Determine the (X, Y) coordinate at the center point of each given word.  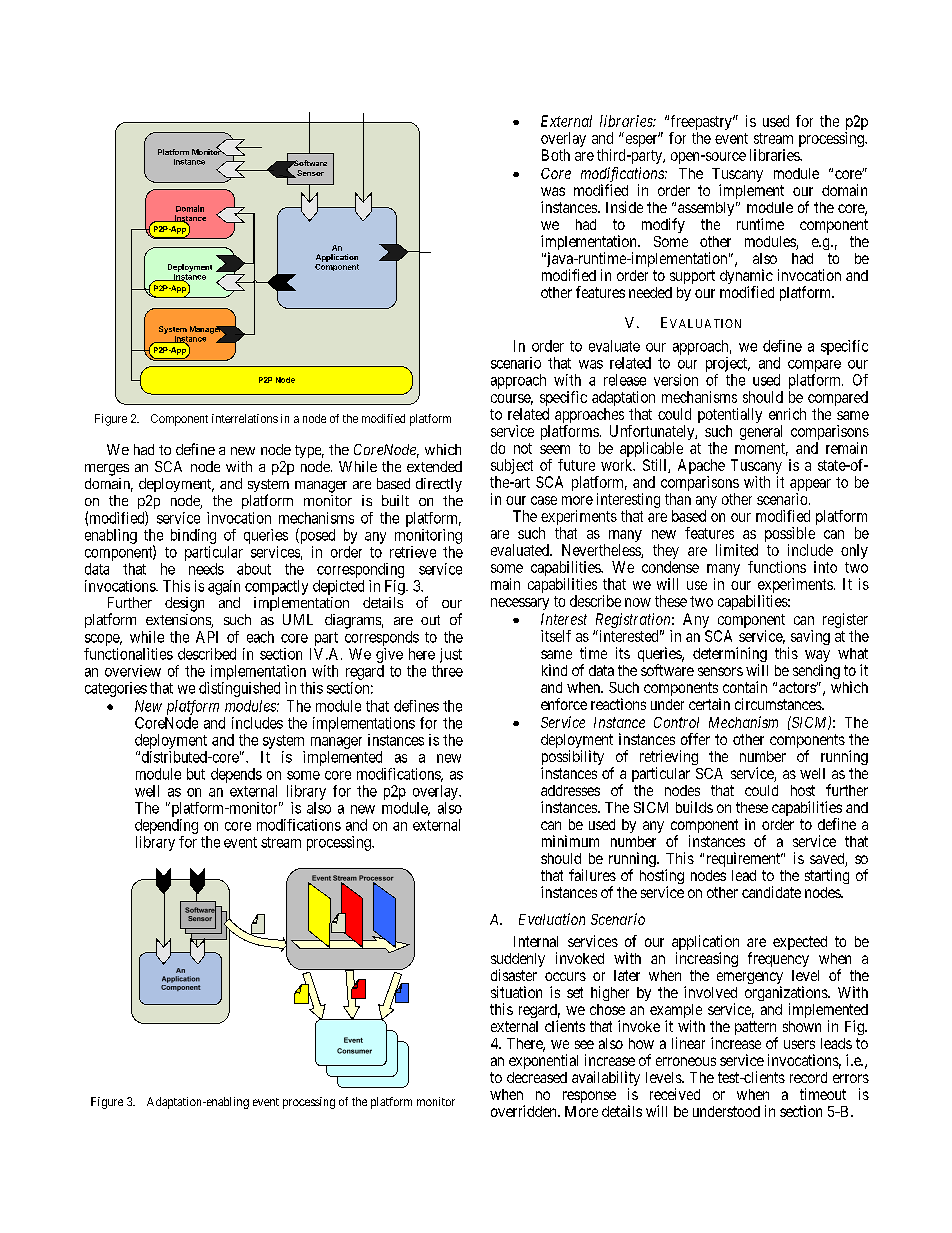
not (523, 448)
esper (642, 142)
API (207, 637)
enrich (787, 414)
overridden (525, 1111)
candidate (771, 892)
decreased (537, 1077)
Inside (624, 207)
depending (166, 826)
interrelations (245, 418)
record (808, 1077)
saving (809, 639)
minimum (570, 841)
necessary (520, 604)
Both (556, 155)
